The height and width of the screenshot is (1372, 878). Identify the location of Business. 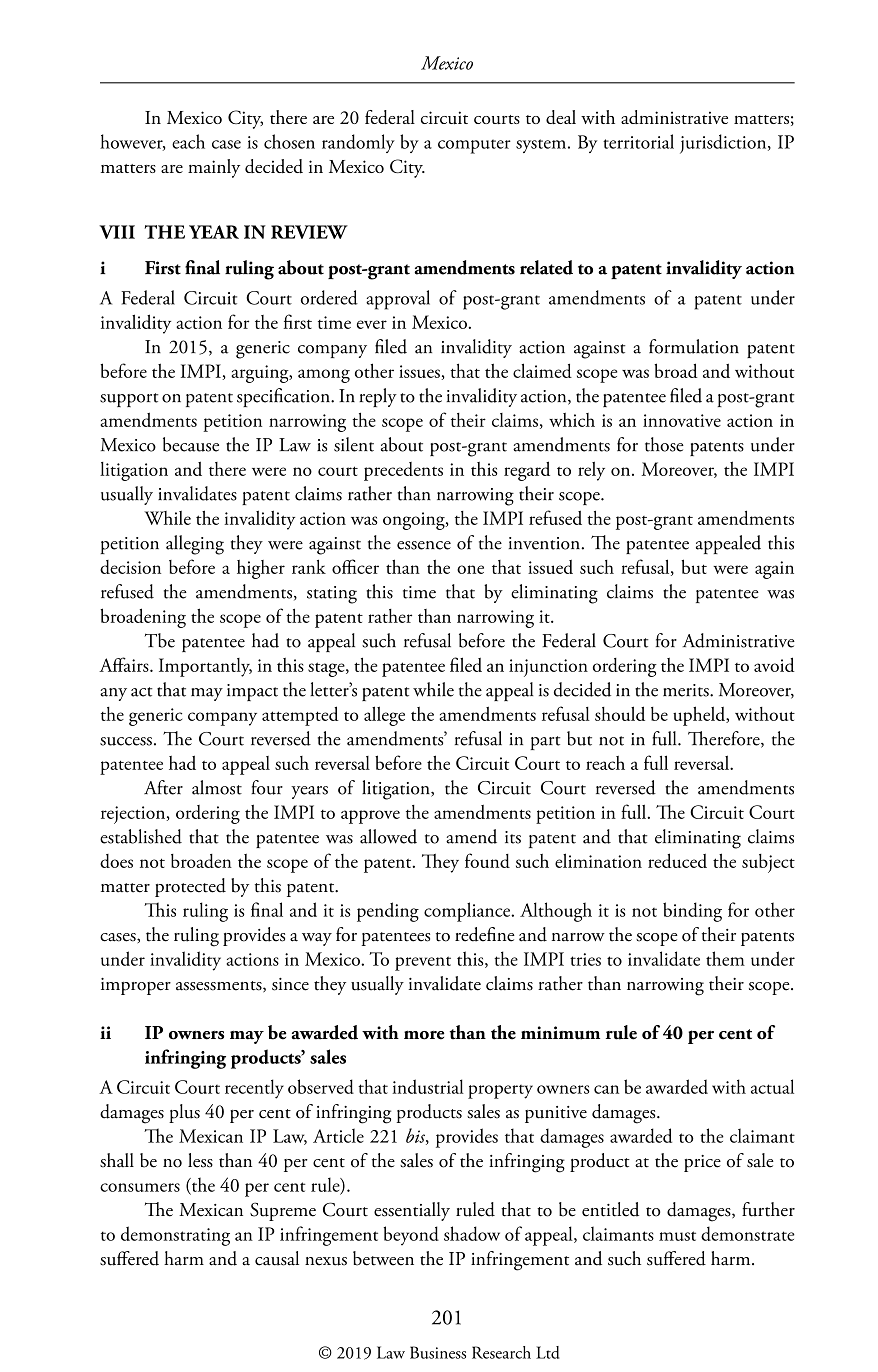
(438, 1352).
